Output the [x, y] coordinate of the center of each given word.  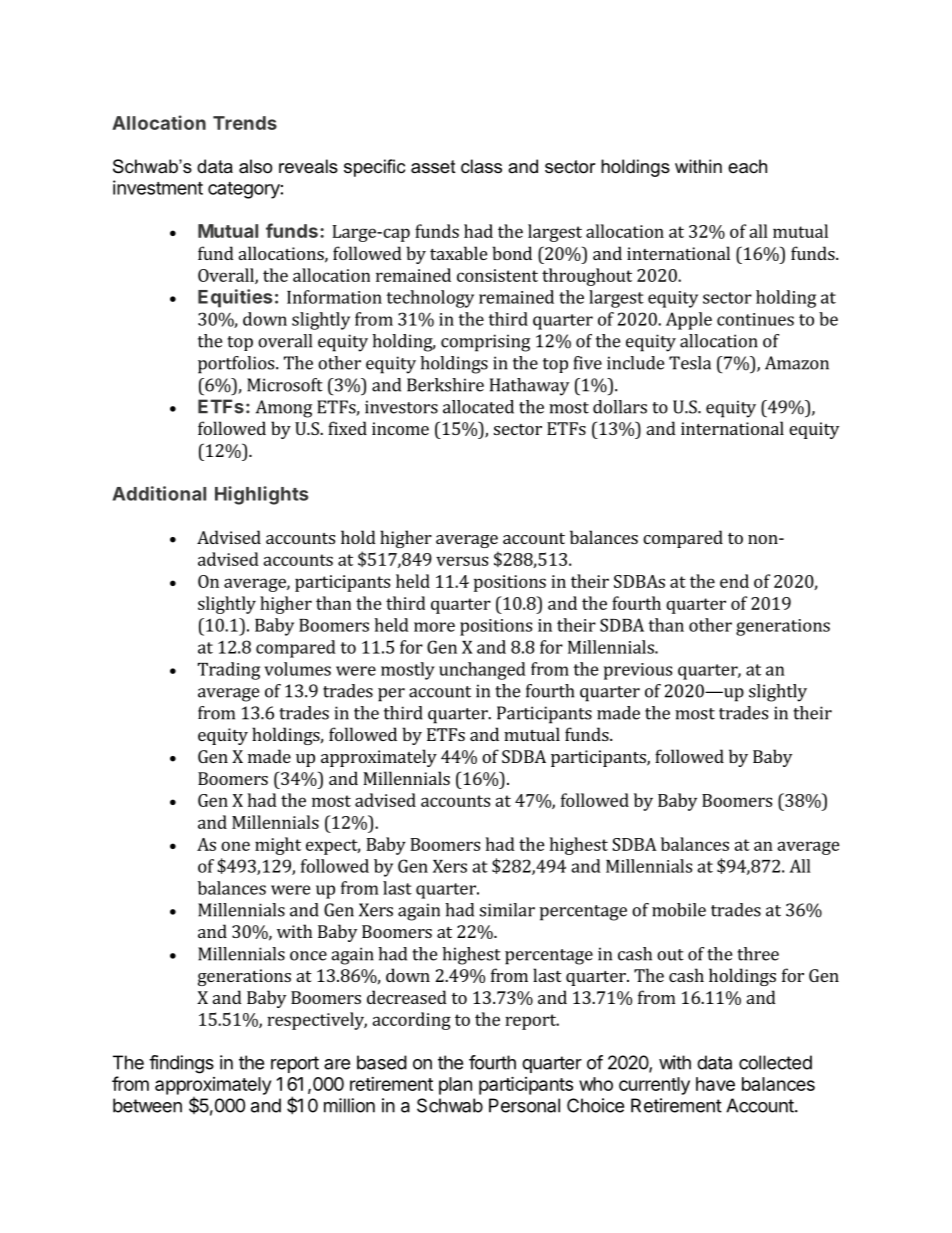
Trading [229, 671]
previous [638, 671]
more [434, 627]
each [747, 166]
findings [181, 1064]
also [255, 166]
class [481, 166]
